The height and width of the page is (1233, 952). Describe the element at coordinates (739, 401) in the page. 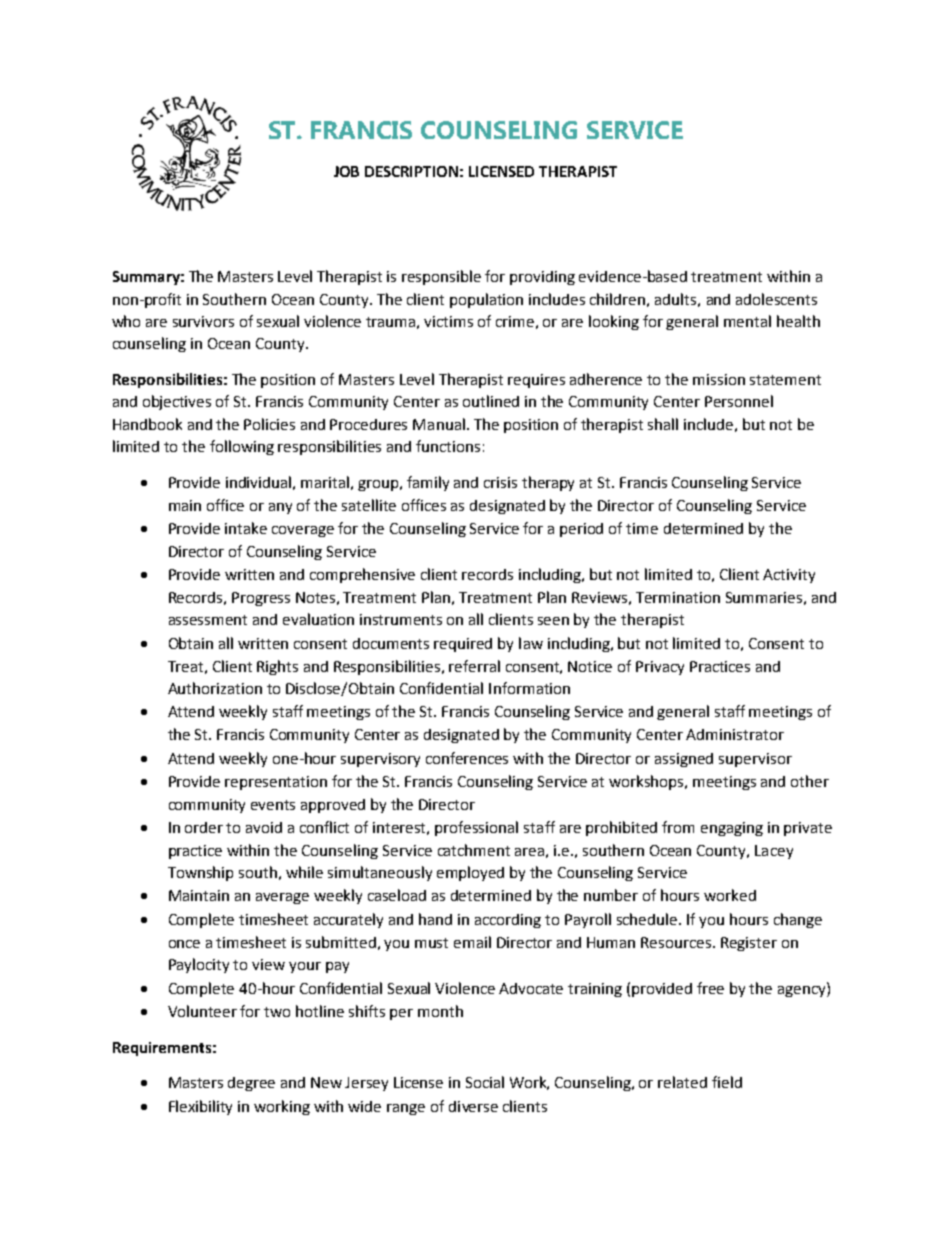

I see `Personnel` at that location.
